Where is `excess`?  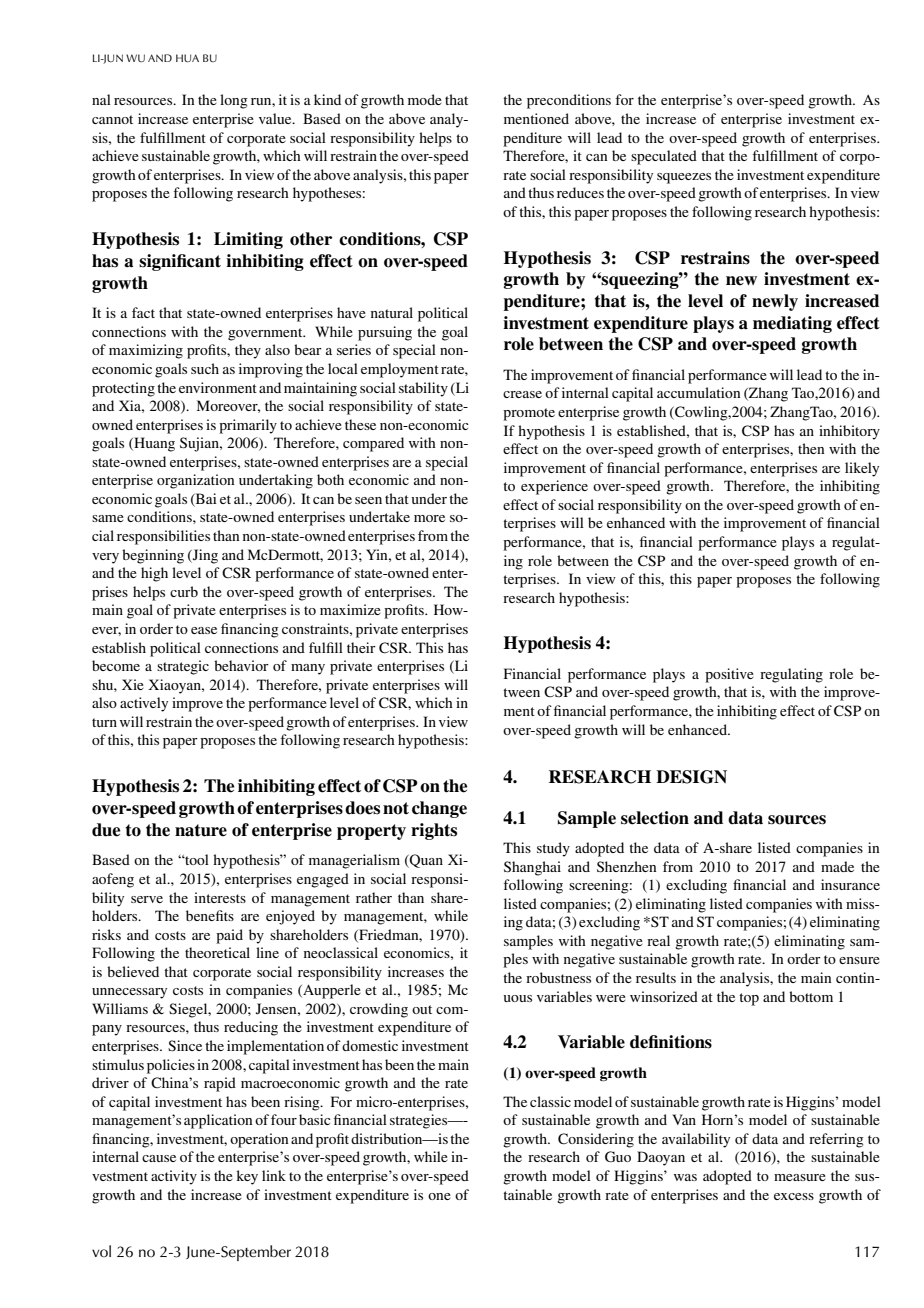 excess is located at coordinates (794, 1196).
